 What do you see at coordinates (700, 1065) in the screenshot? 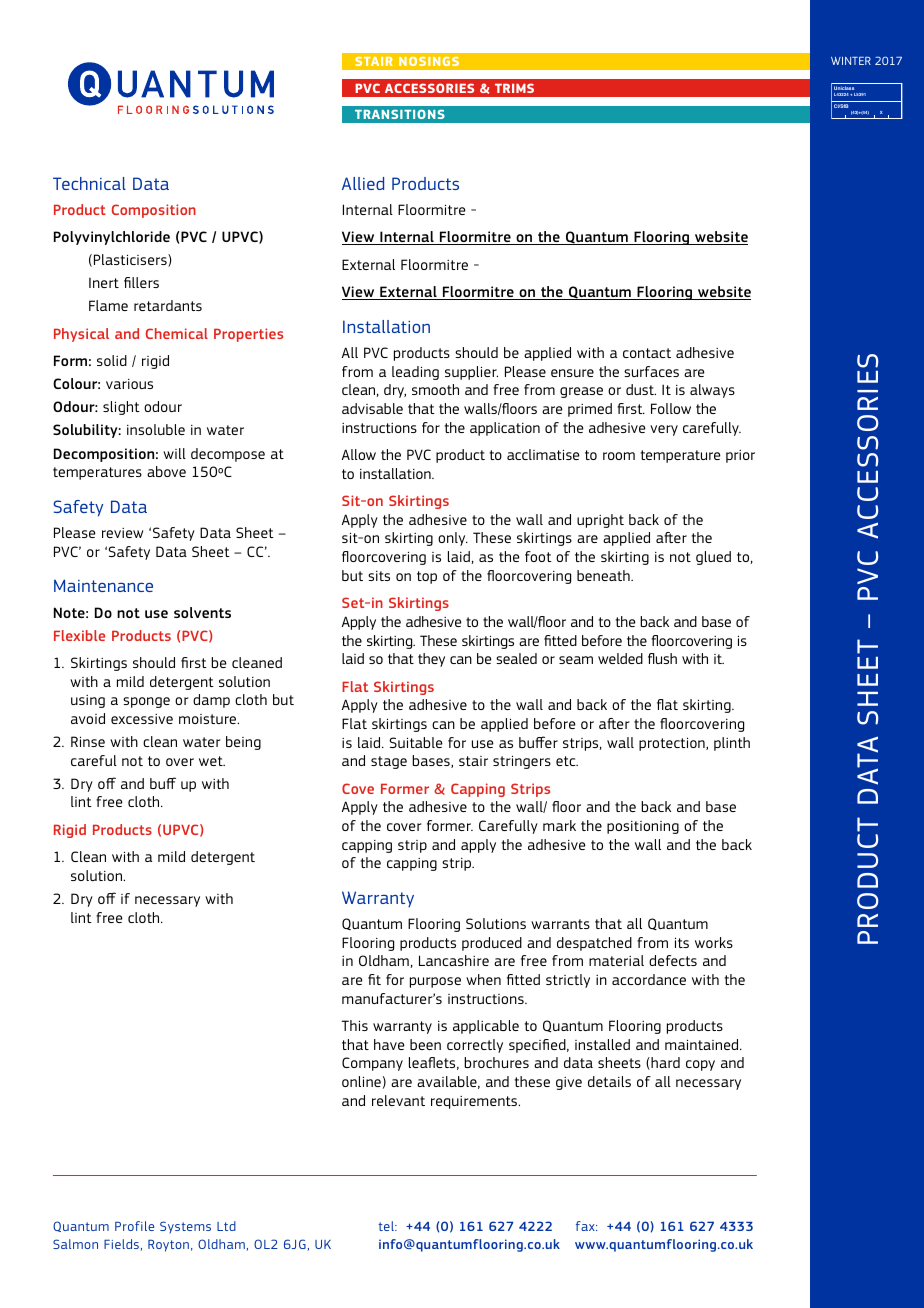
I see `copy` at bounding box center [700, 1065].
